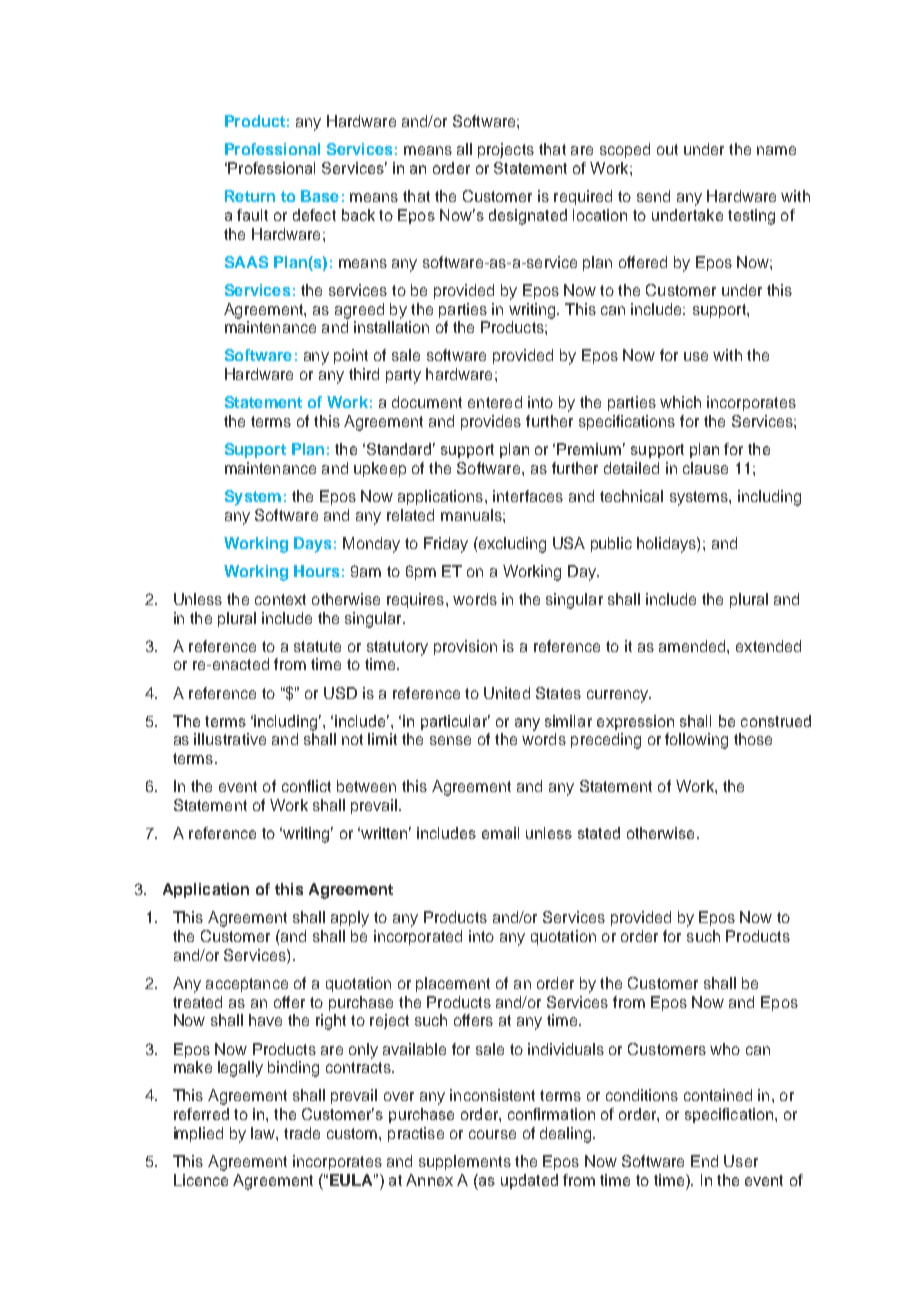  Describe the element at coordinates (506, 150) in the screenshot. I see `projects` at that location.
